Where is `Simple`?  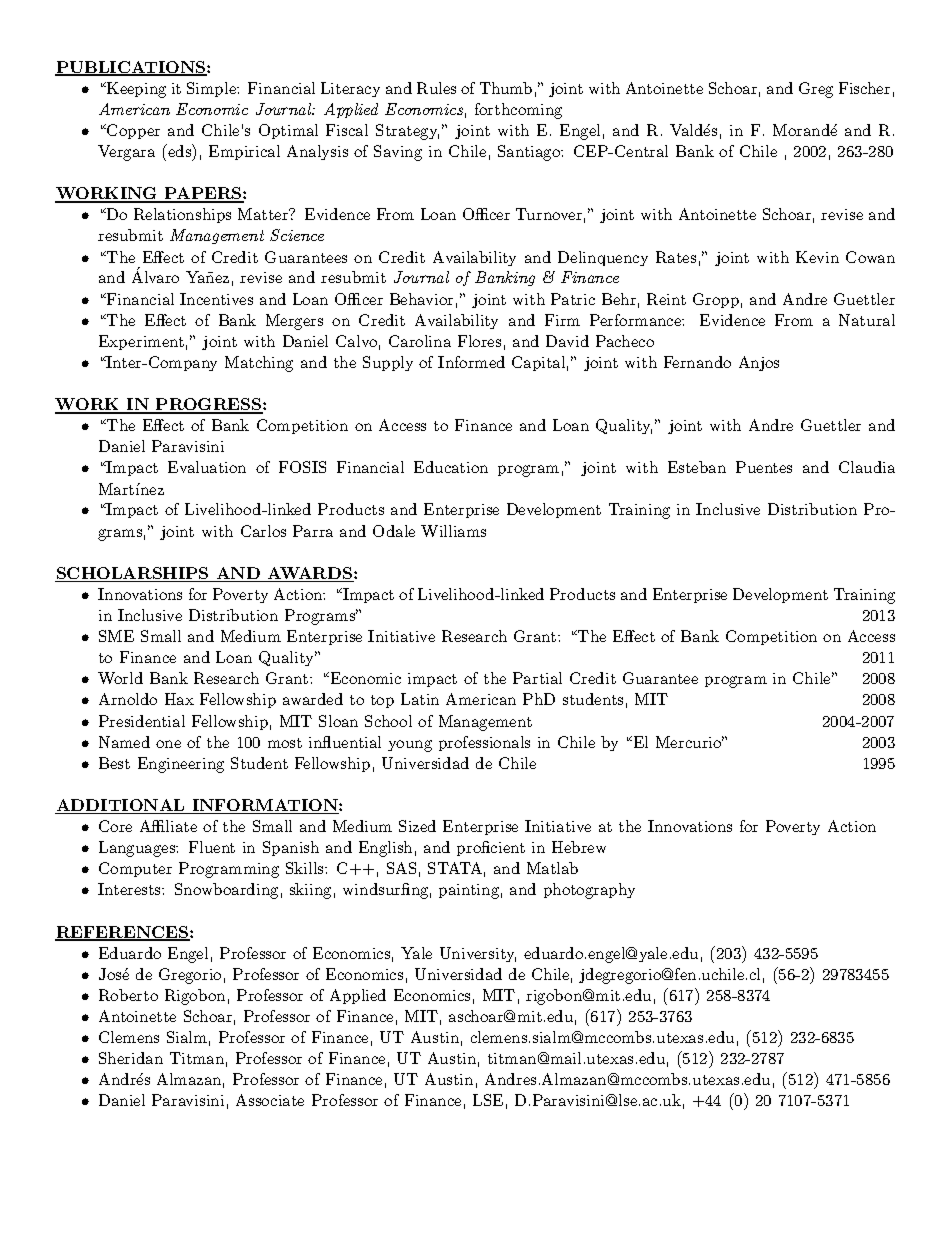
Simple is located at coordinates (213, 89).
